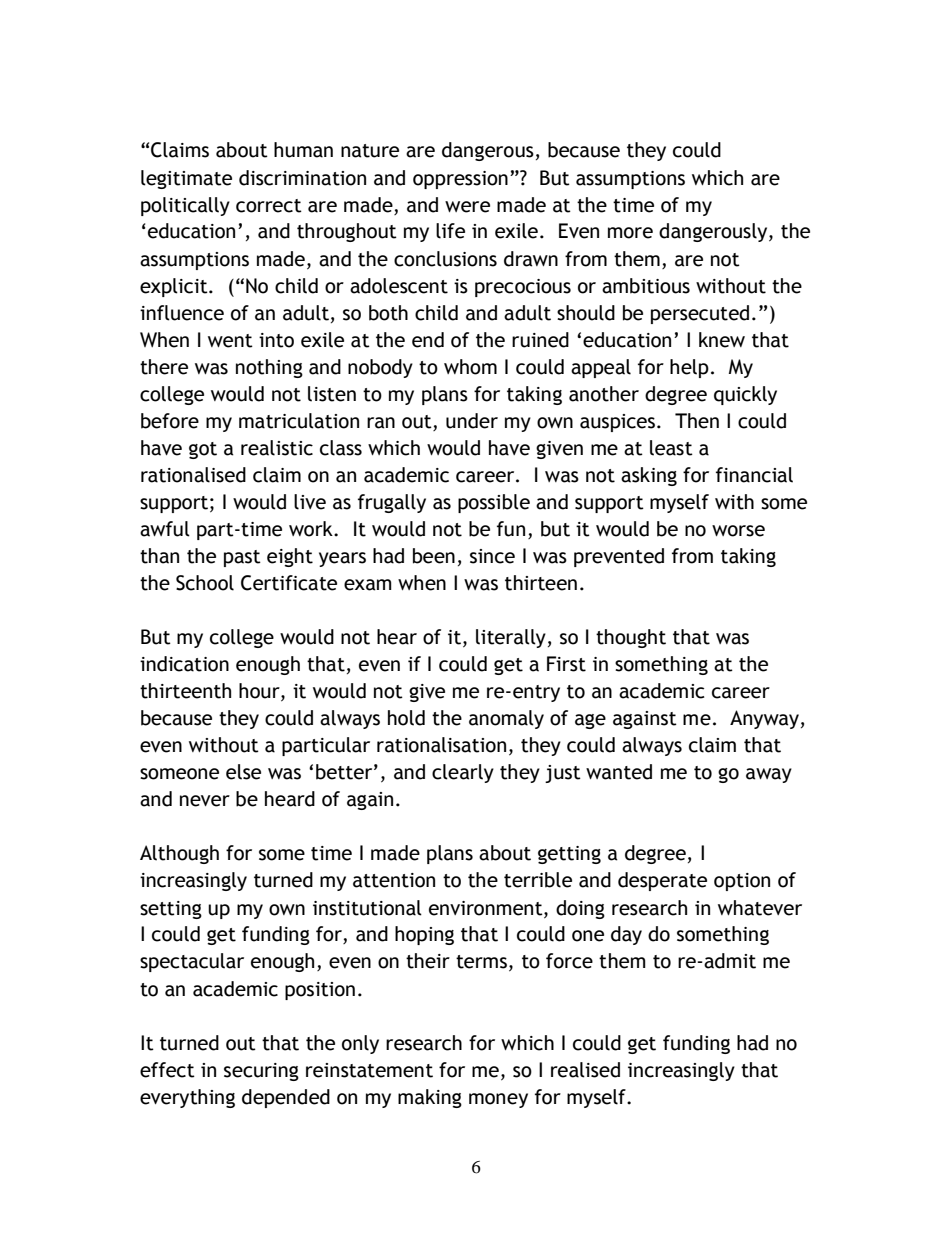 Image resolution: width=952 pixels, height=1233 pixels. Describe the element at coordinates (769, 775) in the document. I see `away` at that location.
